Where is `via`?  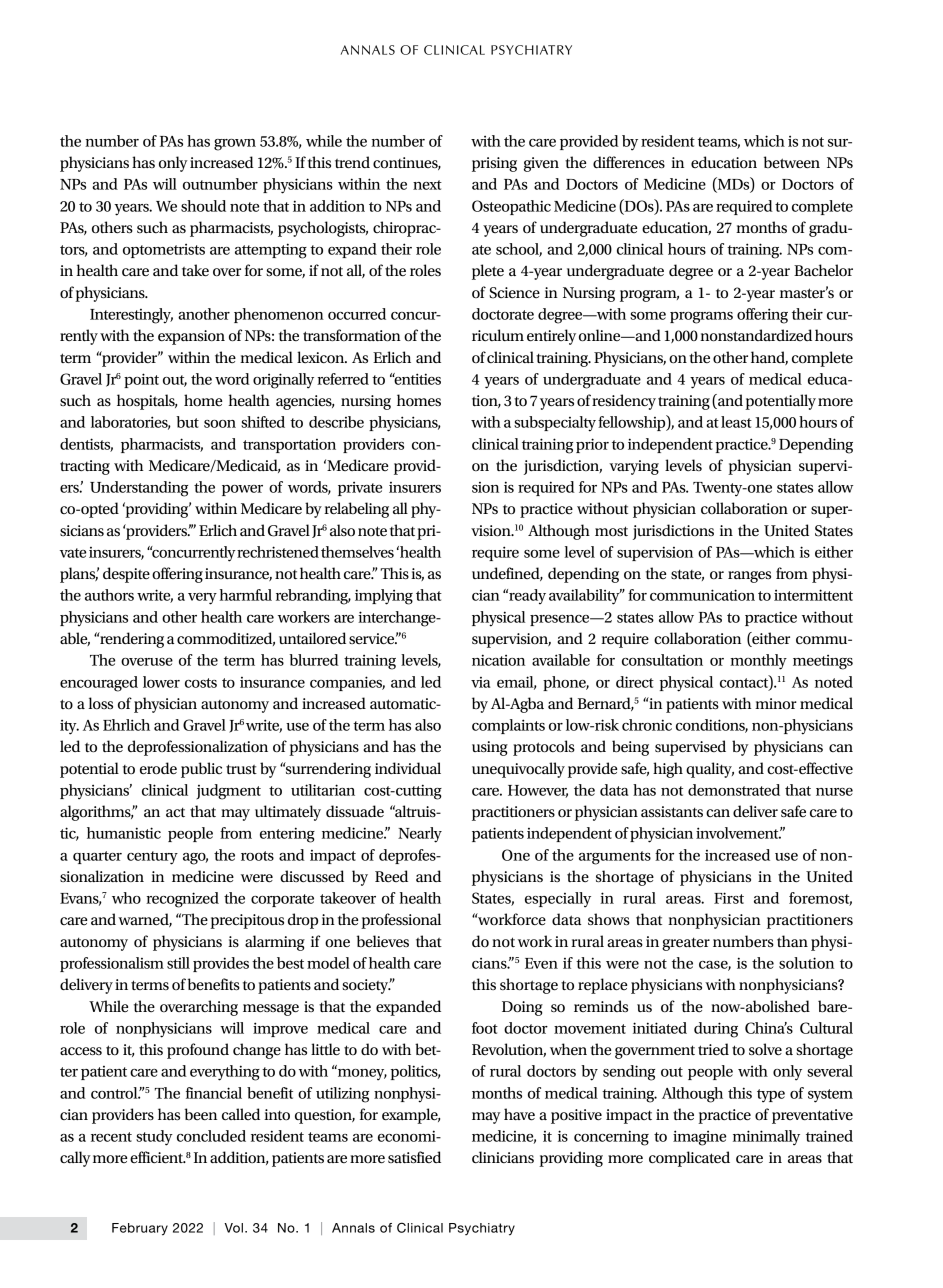
via is located at coordinates (481, 682).
